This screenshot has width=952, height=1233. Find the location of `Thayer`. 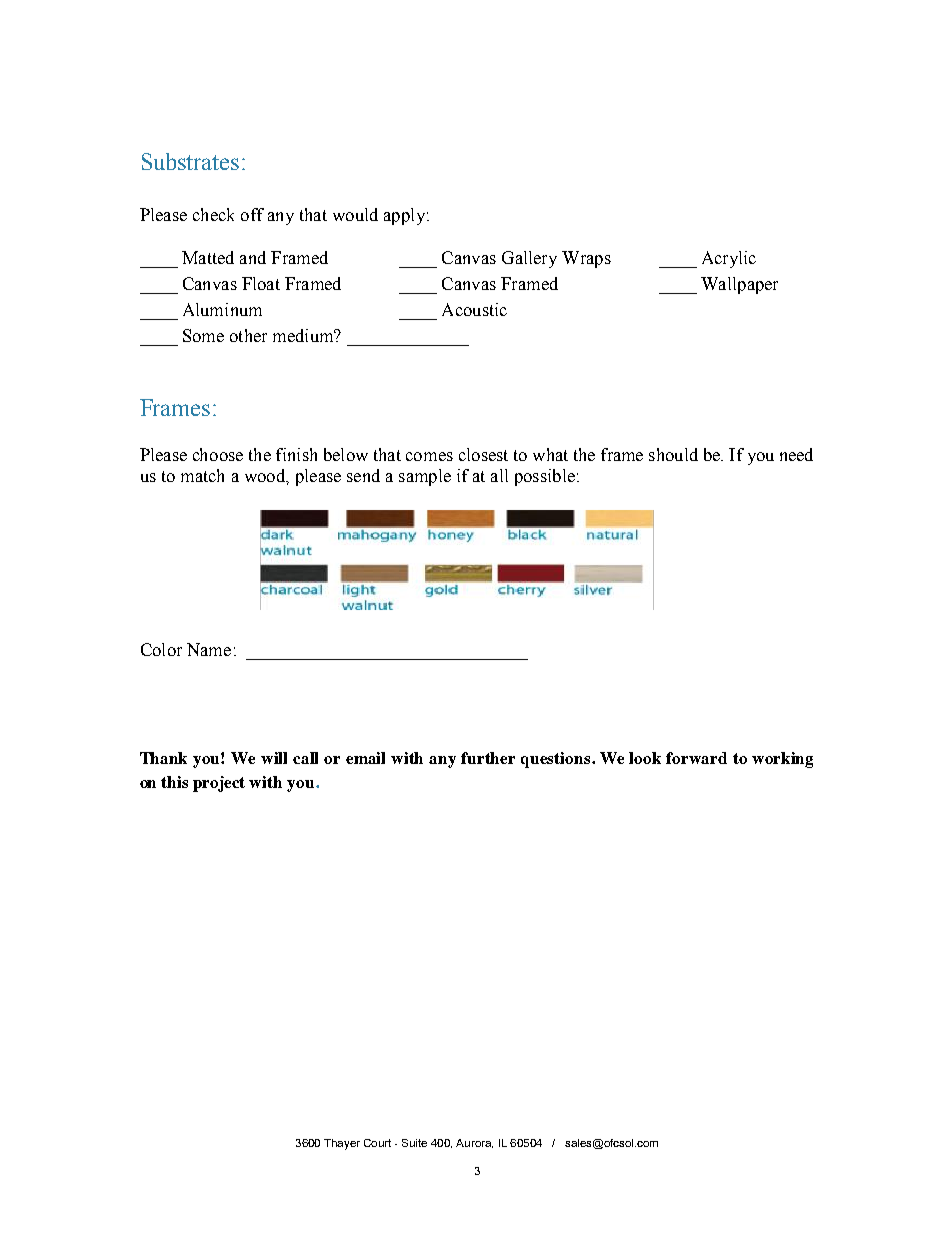

Thayer is located at coordinates (342, 1144).
